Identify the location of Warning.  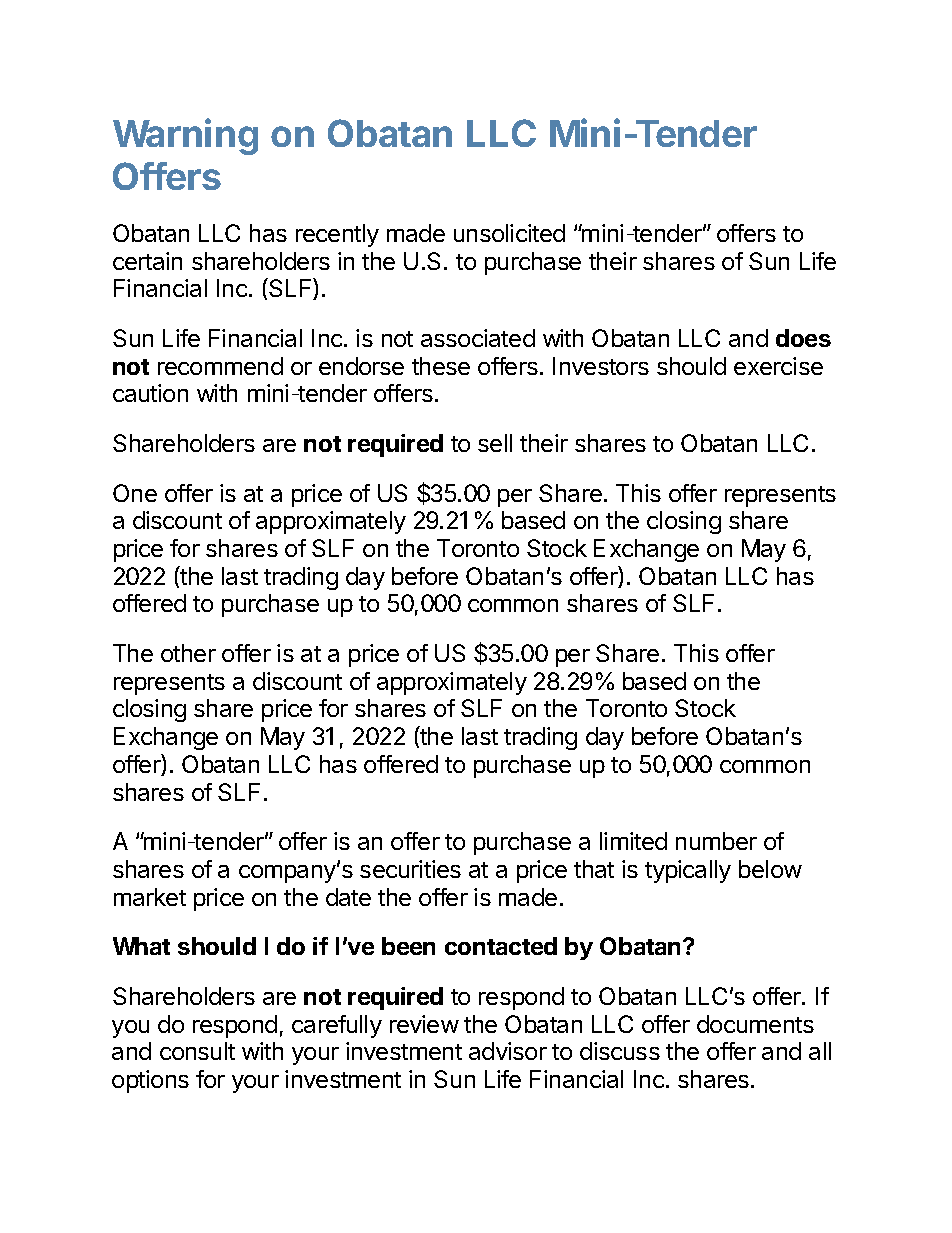
(185, 136).
